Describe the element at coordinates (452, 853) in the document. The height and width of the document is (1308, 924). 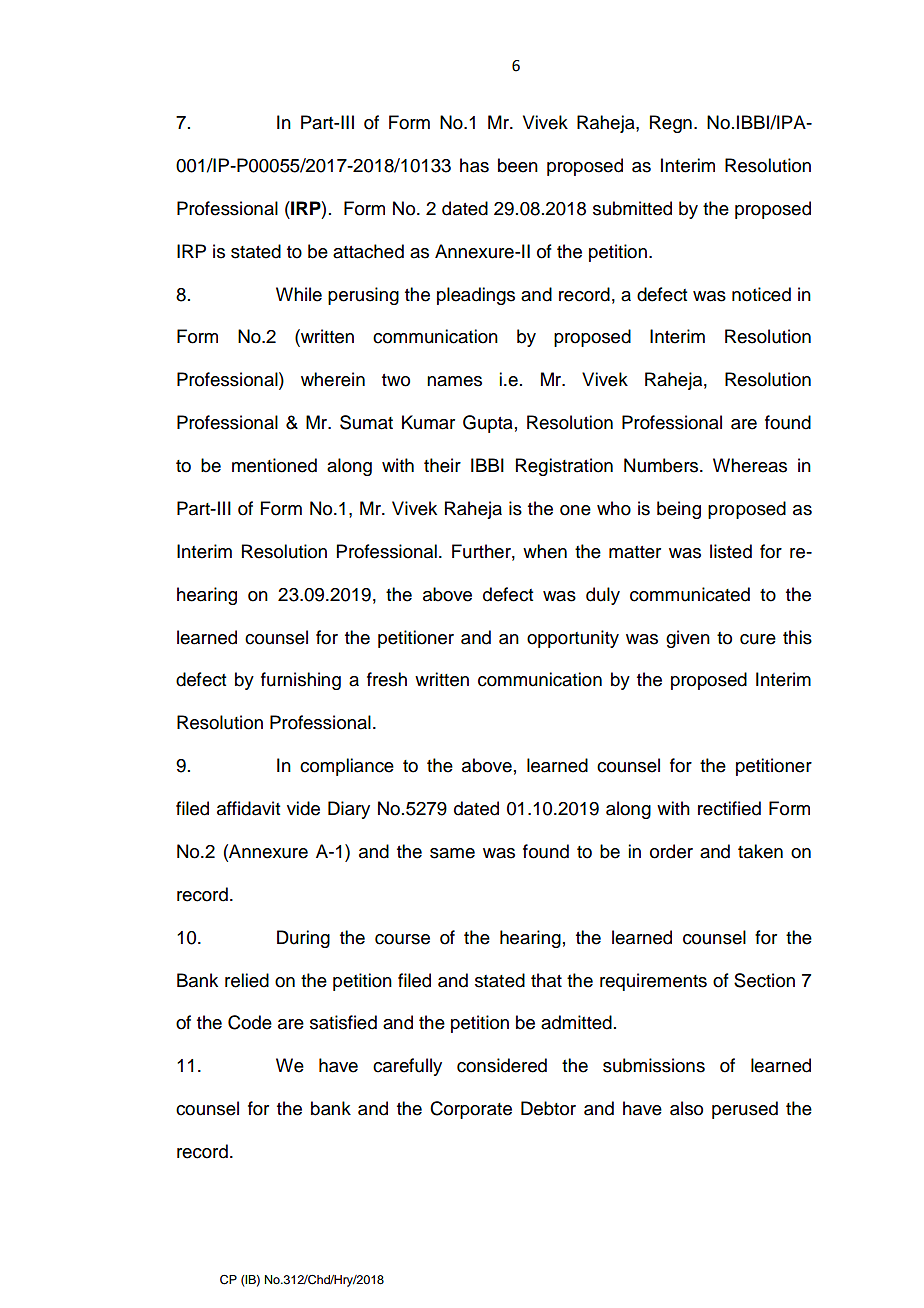
I see `same` at that location.
